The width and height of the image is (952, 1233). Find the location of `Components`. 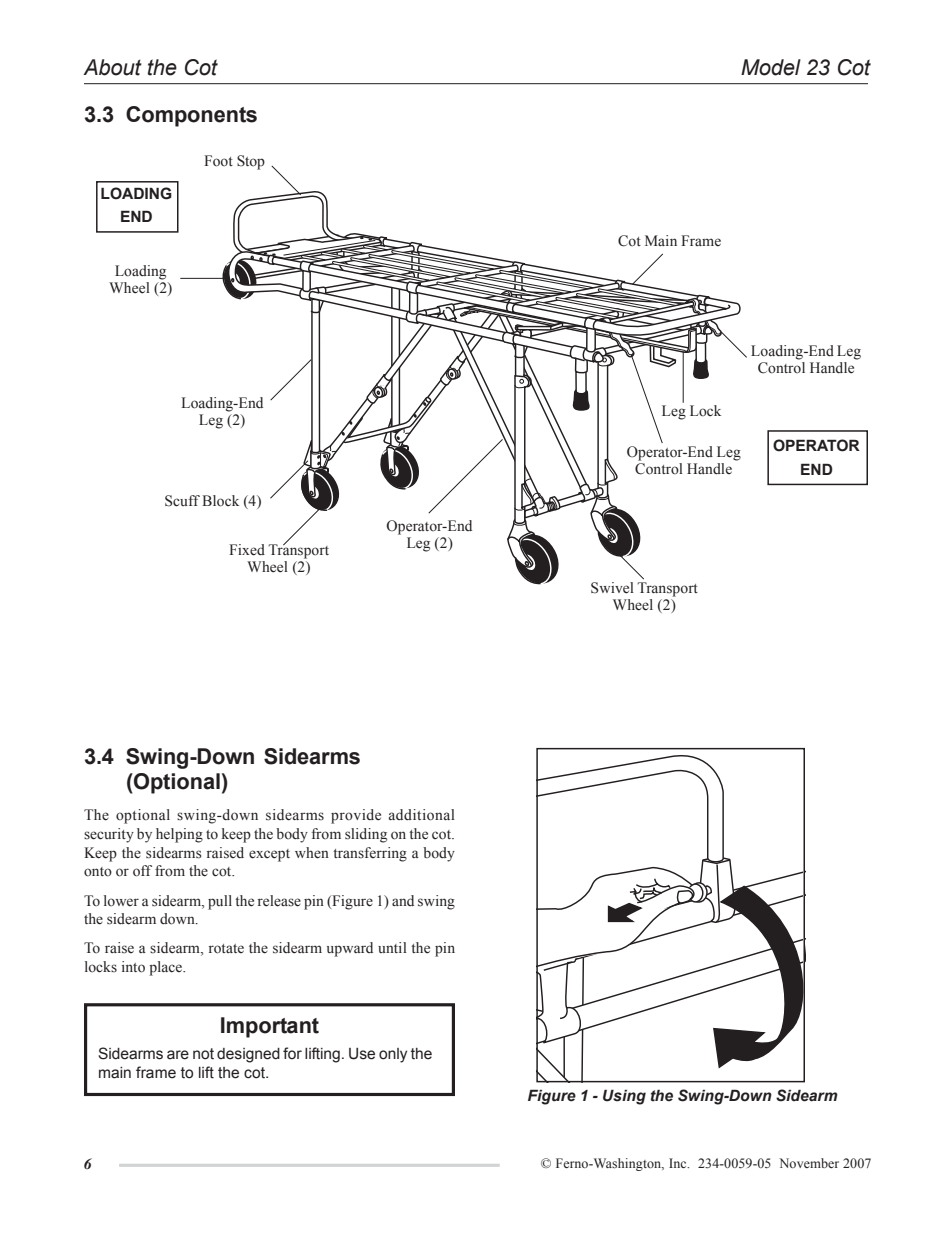

Components is located at coordinates (191, 116).
